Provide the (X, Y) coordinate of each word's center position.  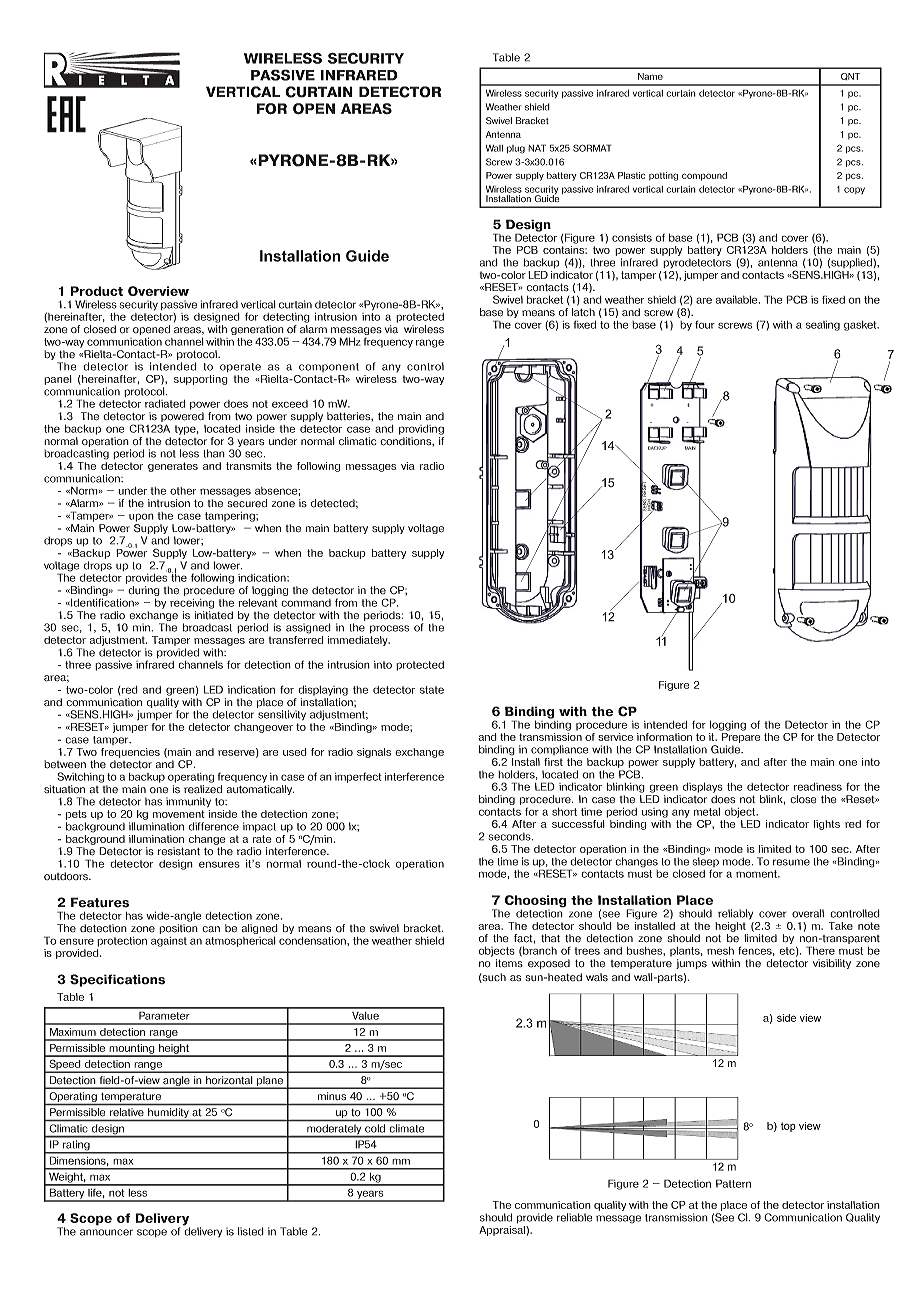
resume (791, 862)
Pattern (733, 1183)
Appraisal (503, 1229)
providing (421, 430)
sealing (823, 326)
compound (704, 176)
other (183, 491)
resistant (179, 851)
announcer (106, 1232)
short (564, 812)
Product (96, 291)
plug (516, 149)
